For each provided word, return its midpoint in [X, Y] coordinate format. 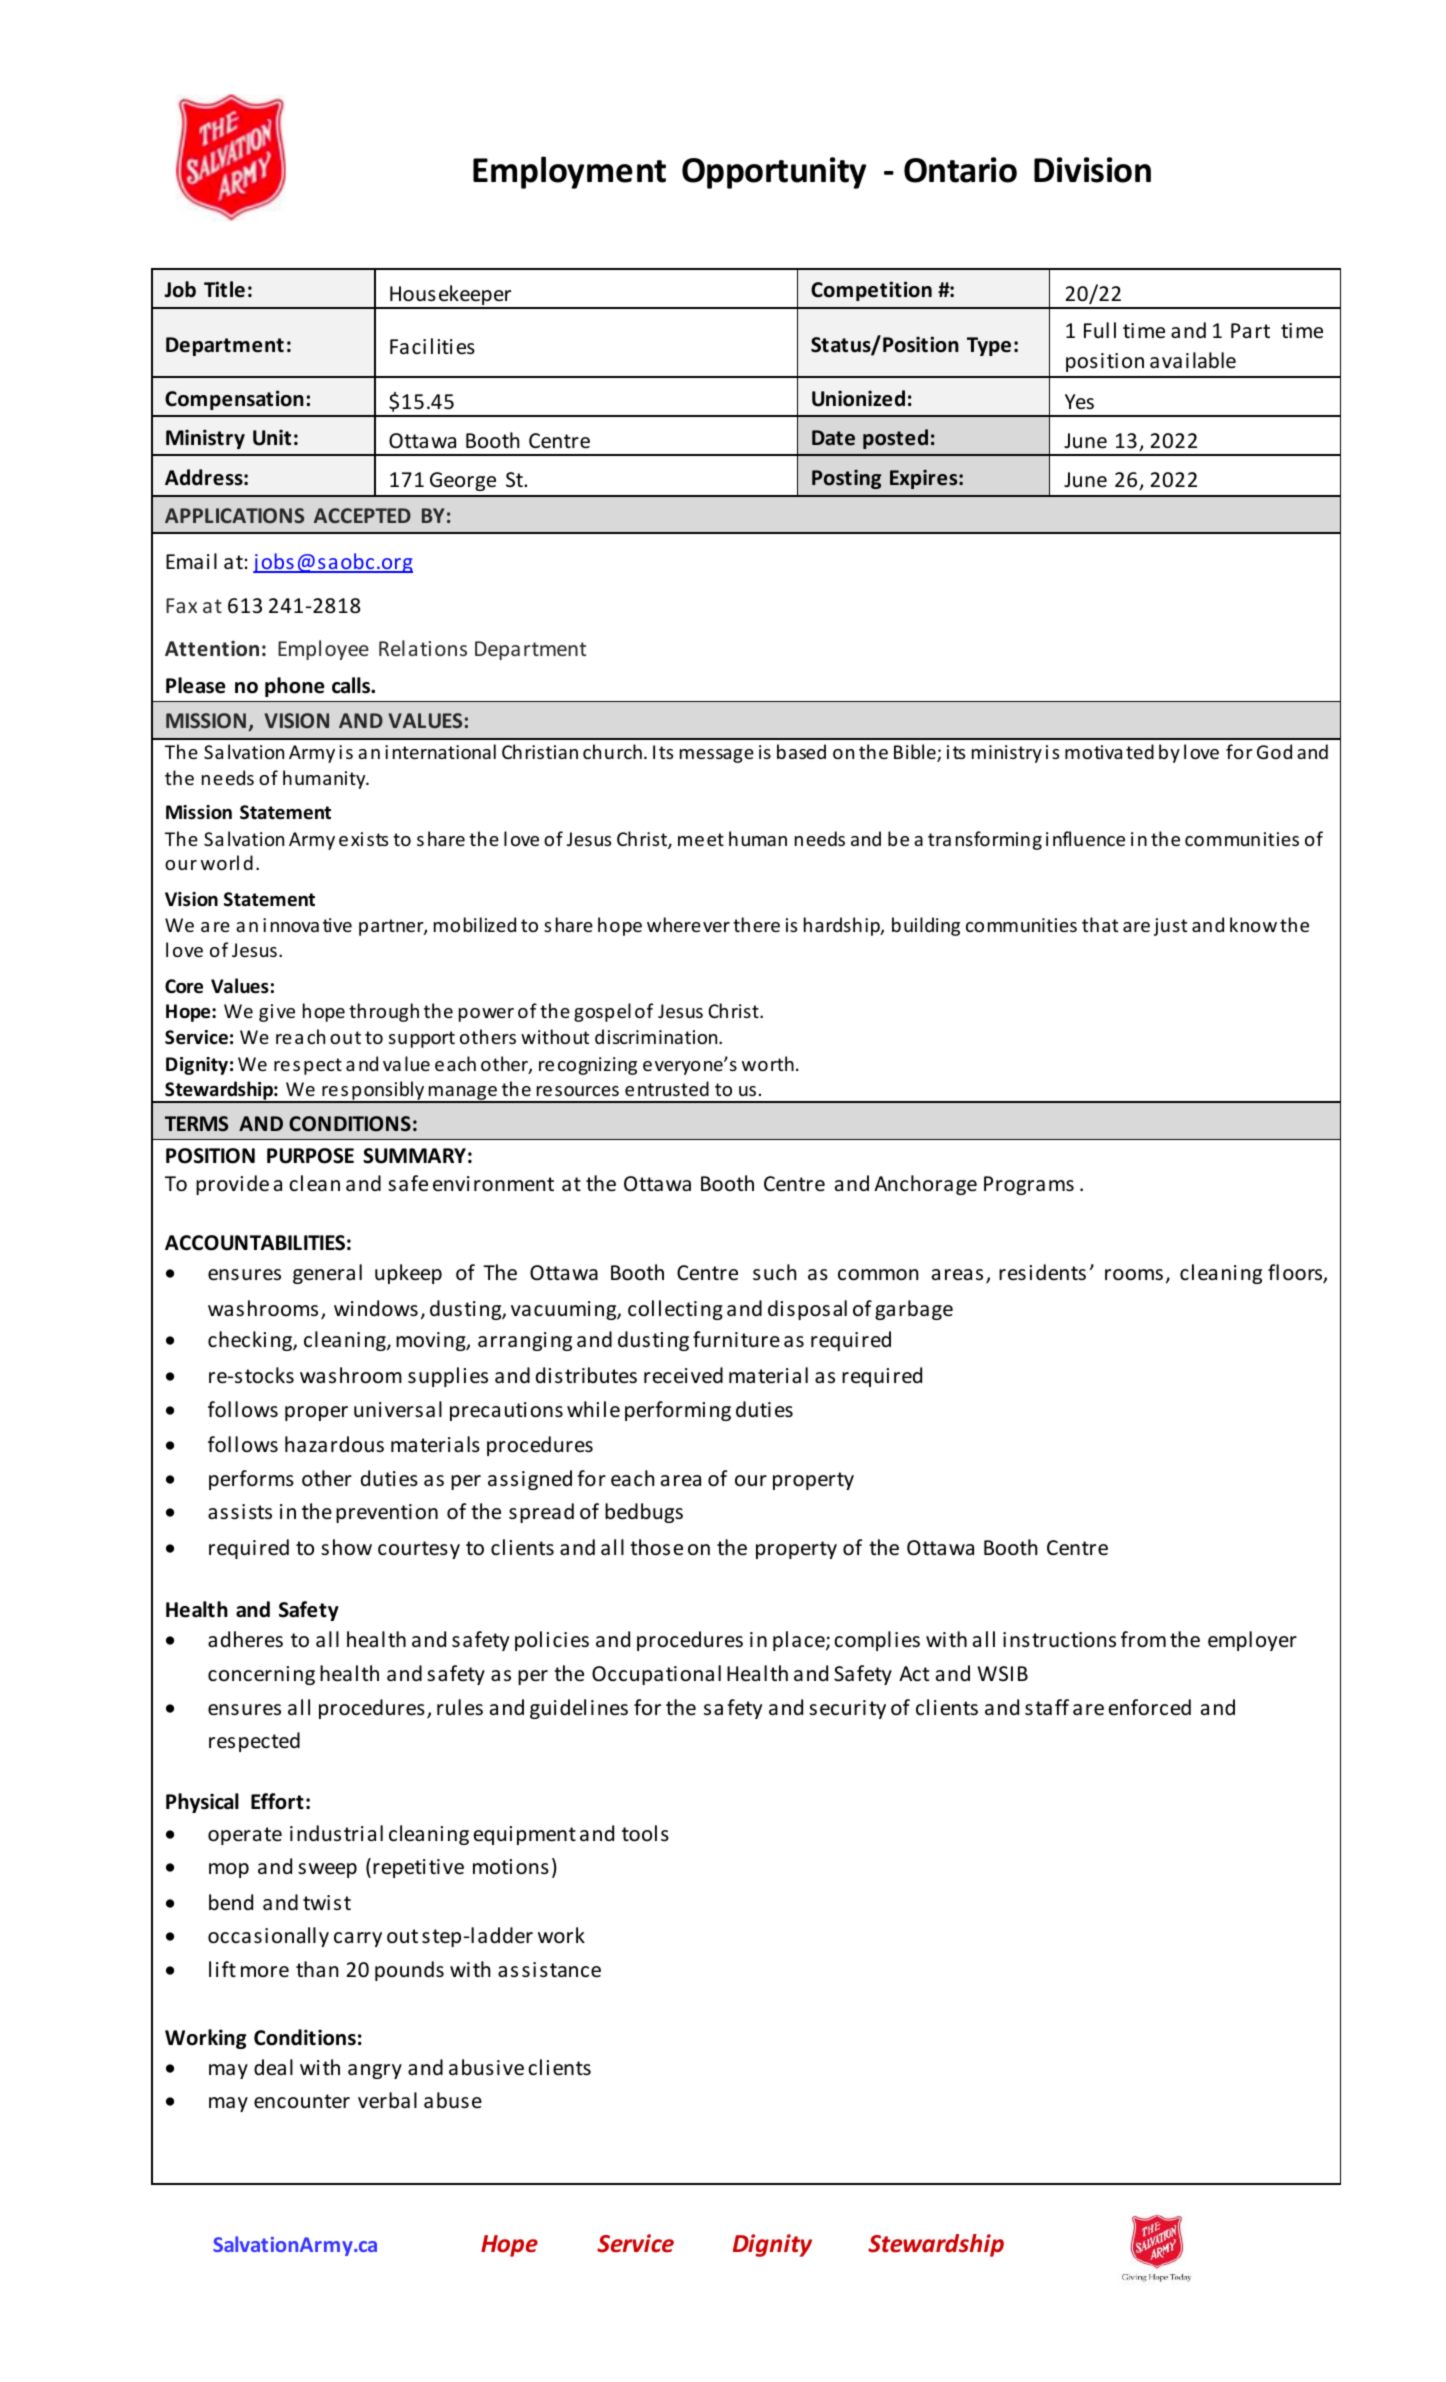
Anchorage [925, 1185]
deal [273, 2067]
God [1274, 751]
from [1143, 1639]
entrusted [667, 1088]
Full [1100, 330]
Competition [871, 291]
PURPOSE [310, 1156]
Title [224, 289]
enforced [1150, 1707]
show [346, 1547]
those [656, 1547]
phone [294, 687]
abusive [486, 2067]
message [717, 756]
